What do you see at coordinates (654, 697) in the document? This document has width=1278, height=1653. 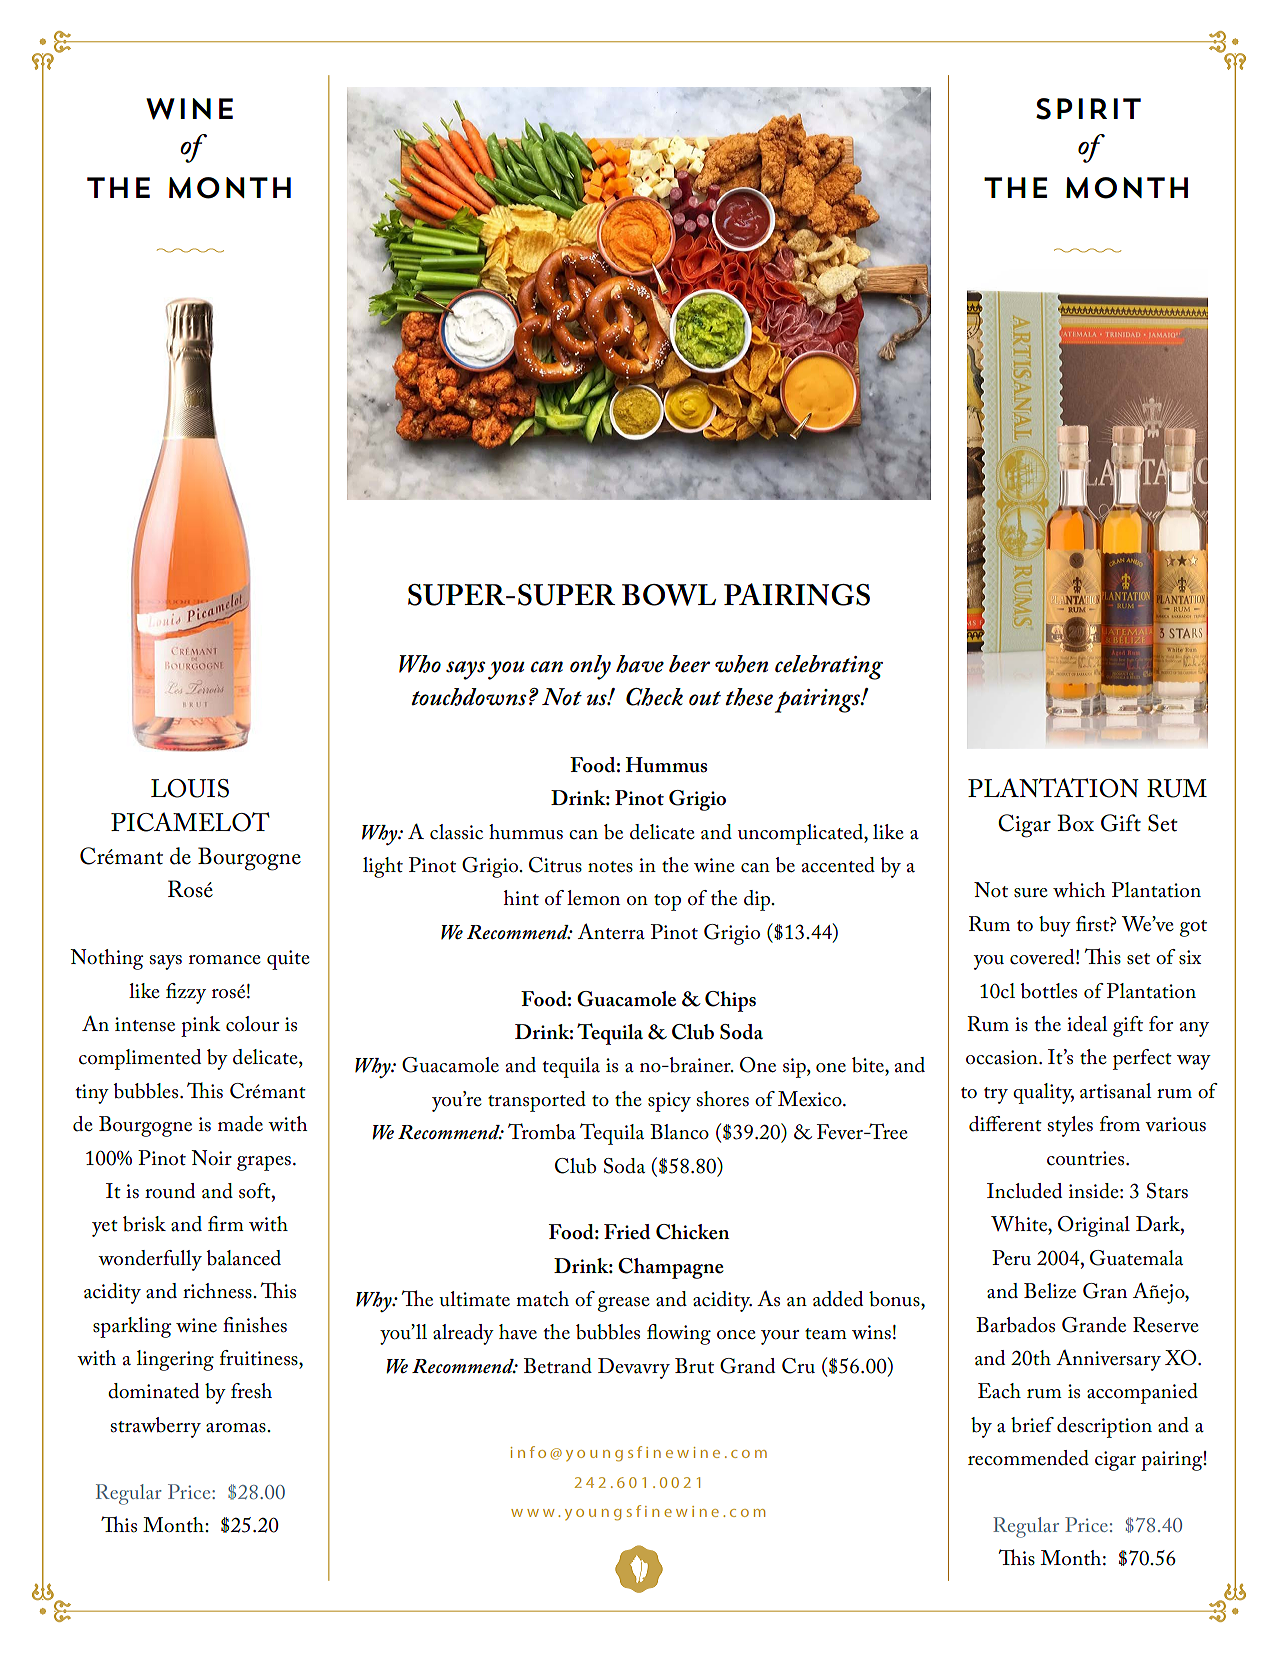 I see `Check` at bounding box center [654, 697].
